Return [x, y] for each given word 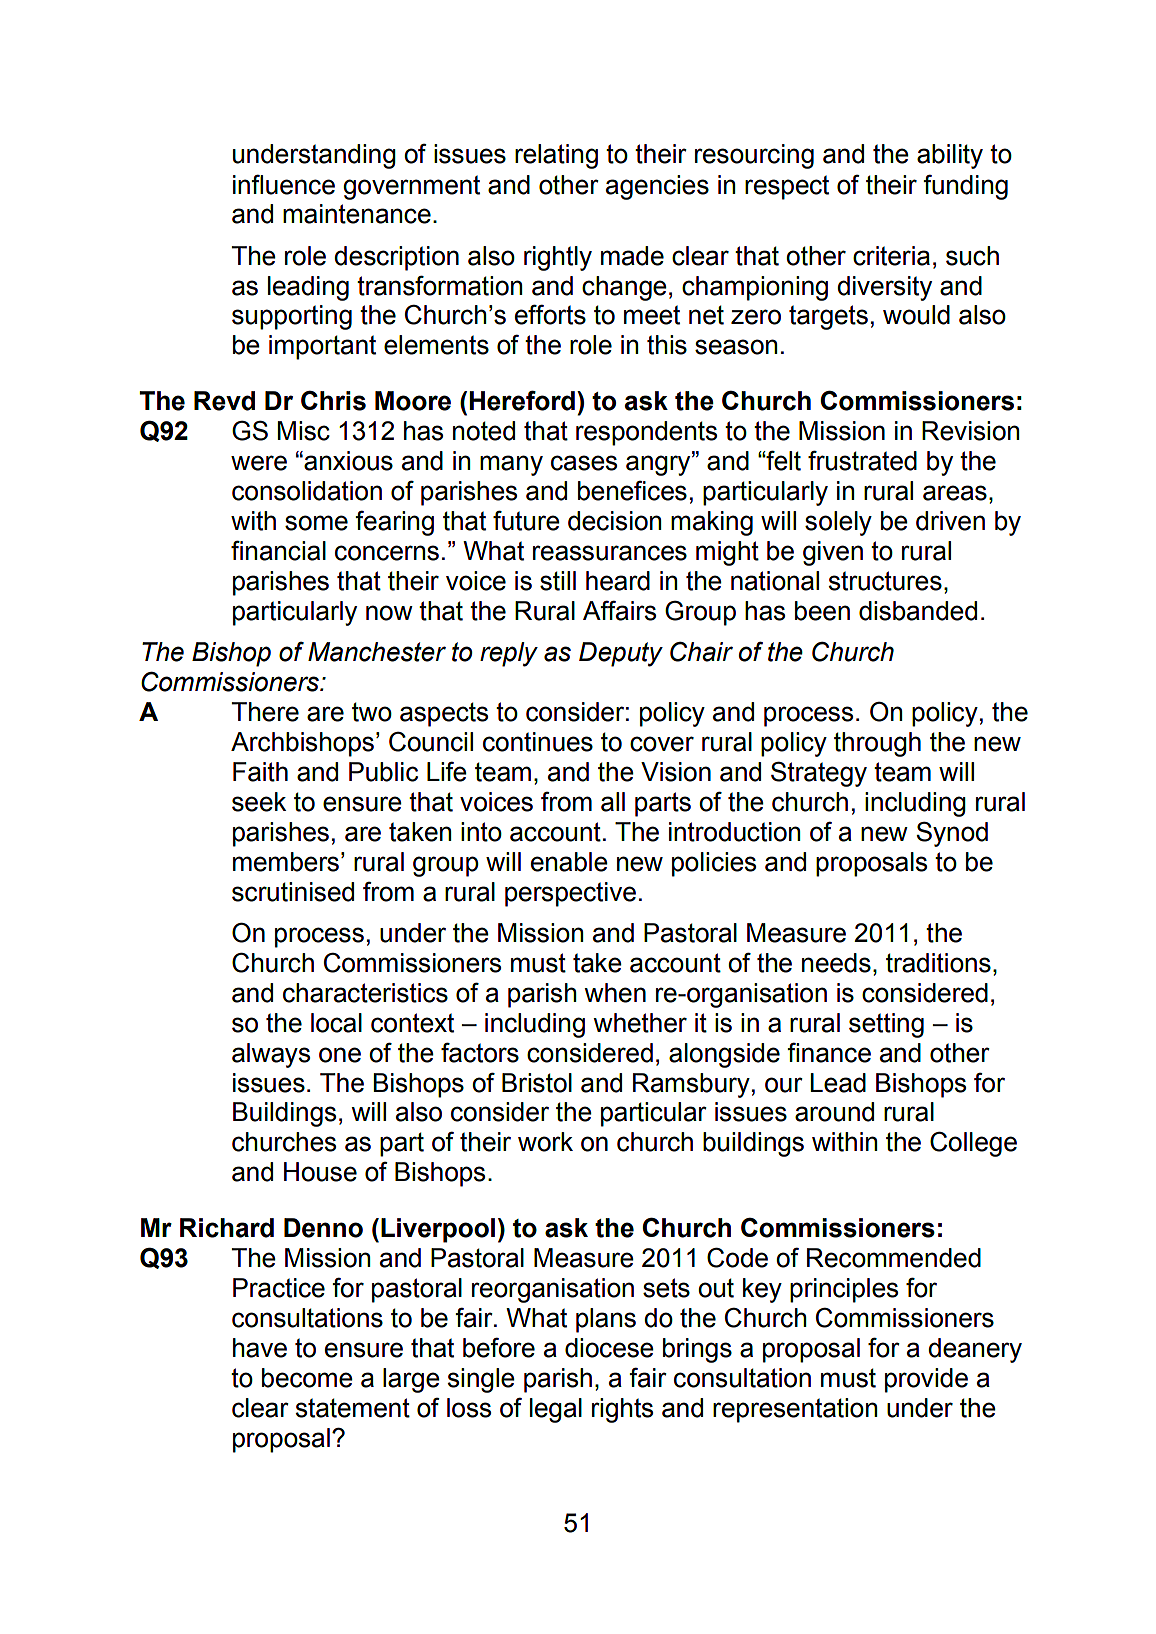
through [877, 744]
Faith [260, 772]
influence [284, 184]
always [271, 1055]
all [613, 802]
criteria [891, 256]
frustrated [862, 460]
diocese [609, 1348]
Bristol [537, 1083]
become [307, 1378]
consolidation [307, 491]
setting [886, 1025]
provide [926, 1380]
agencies [657, 187]
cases [584, 463]
